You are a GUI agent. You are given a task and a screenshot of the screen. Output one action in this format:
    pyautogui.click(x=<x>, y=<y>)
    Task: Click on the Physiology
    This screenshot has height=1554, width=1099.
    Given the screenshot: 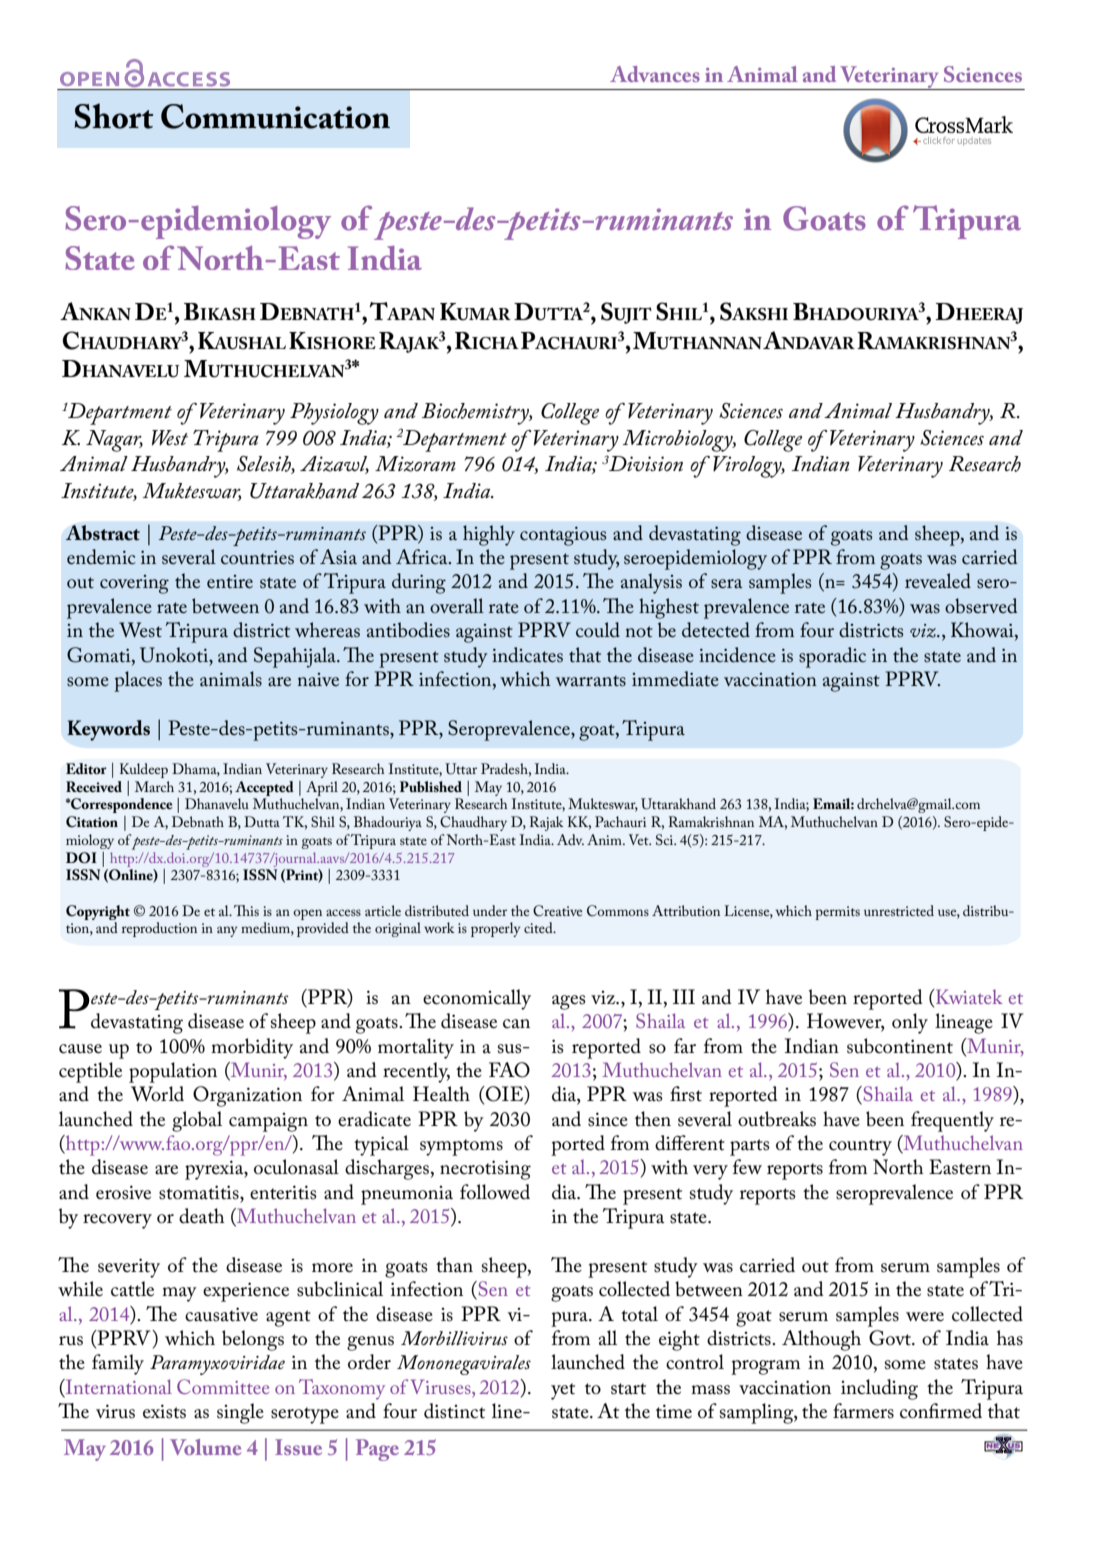 What is the action you would take?
    pyautogui.click(x=334, y=414)
